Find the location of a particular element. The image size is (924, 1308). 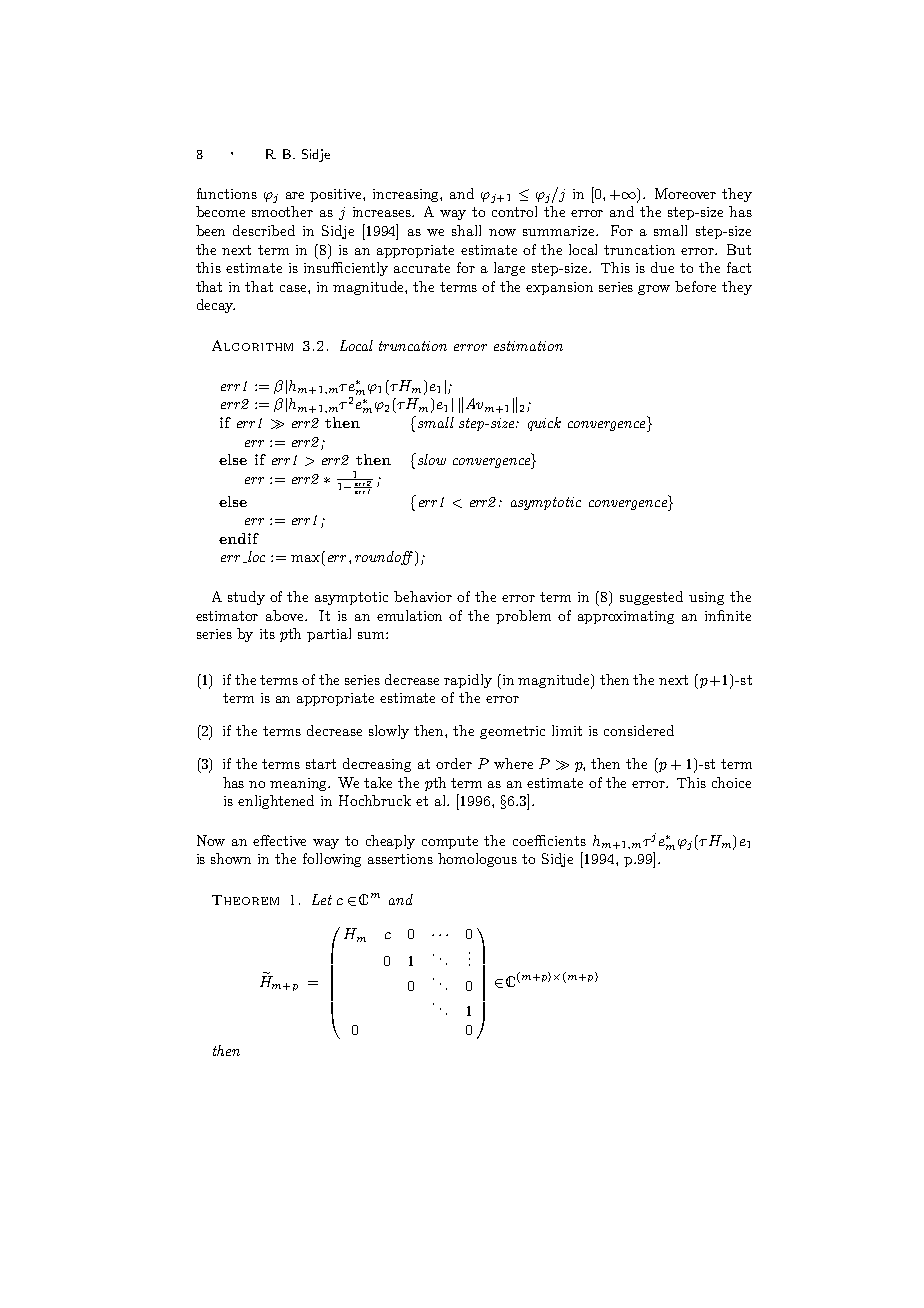

considered is located at coordinates (639, 730).
